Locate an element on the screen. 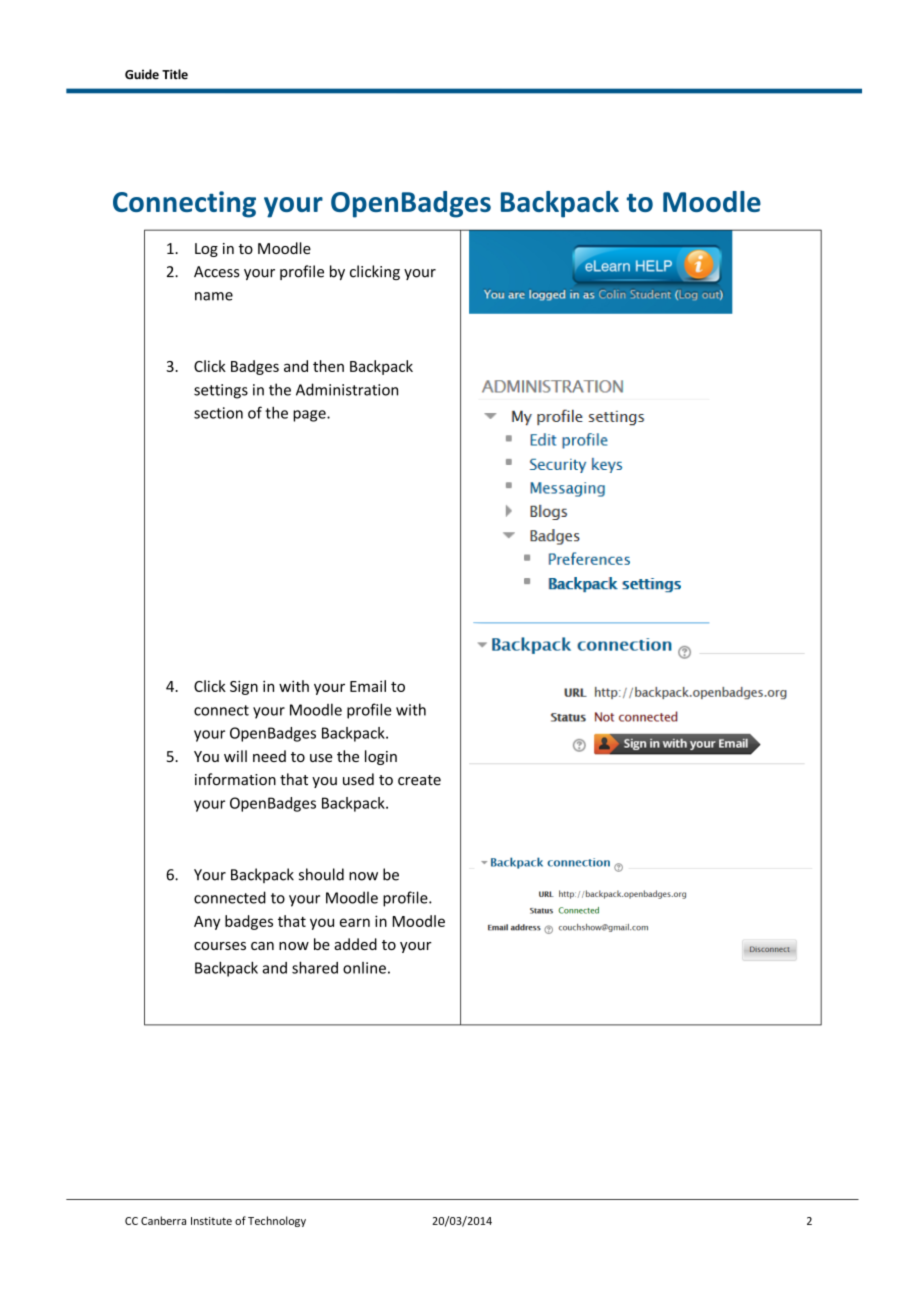 This screenshot has height=1308, width=924. page is located at coordinates (310, 416).
